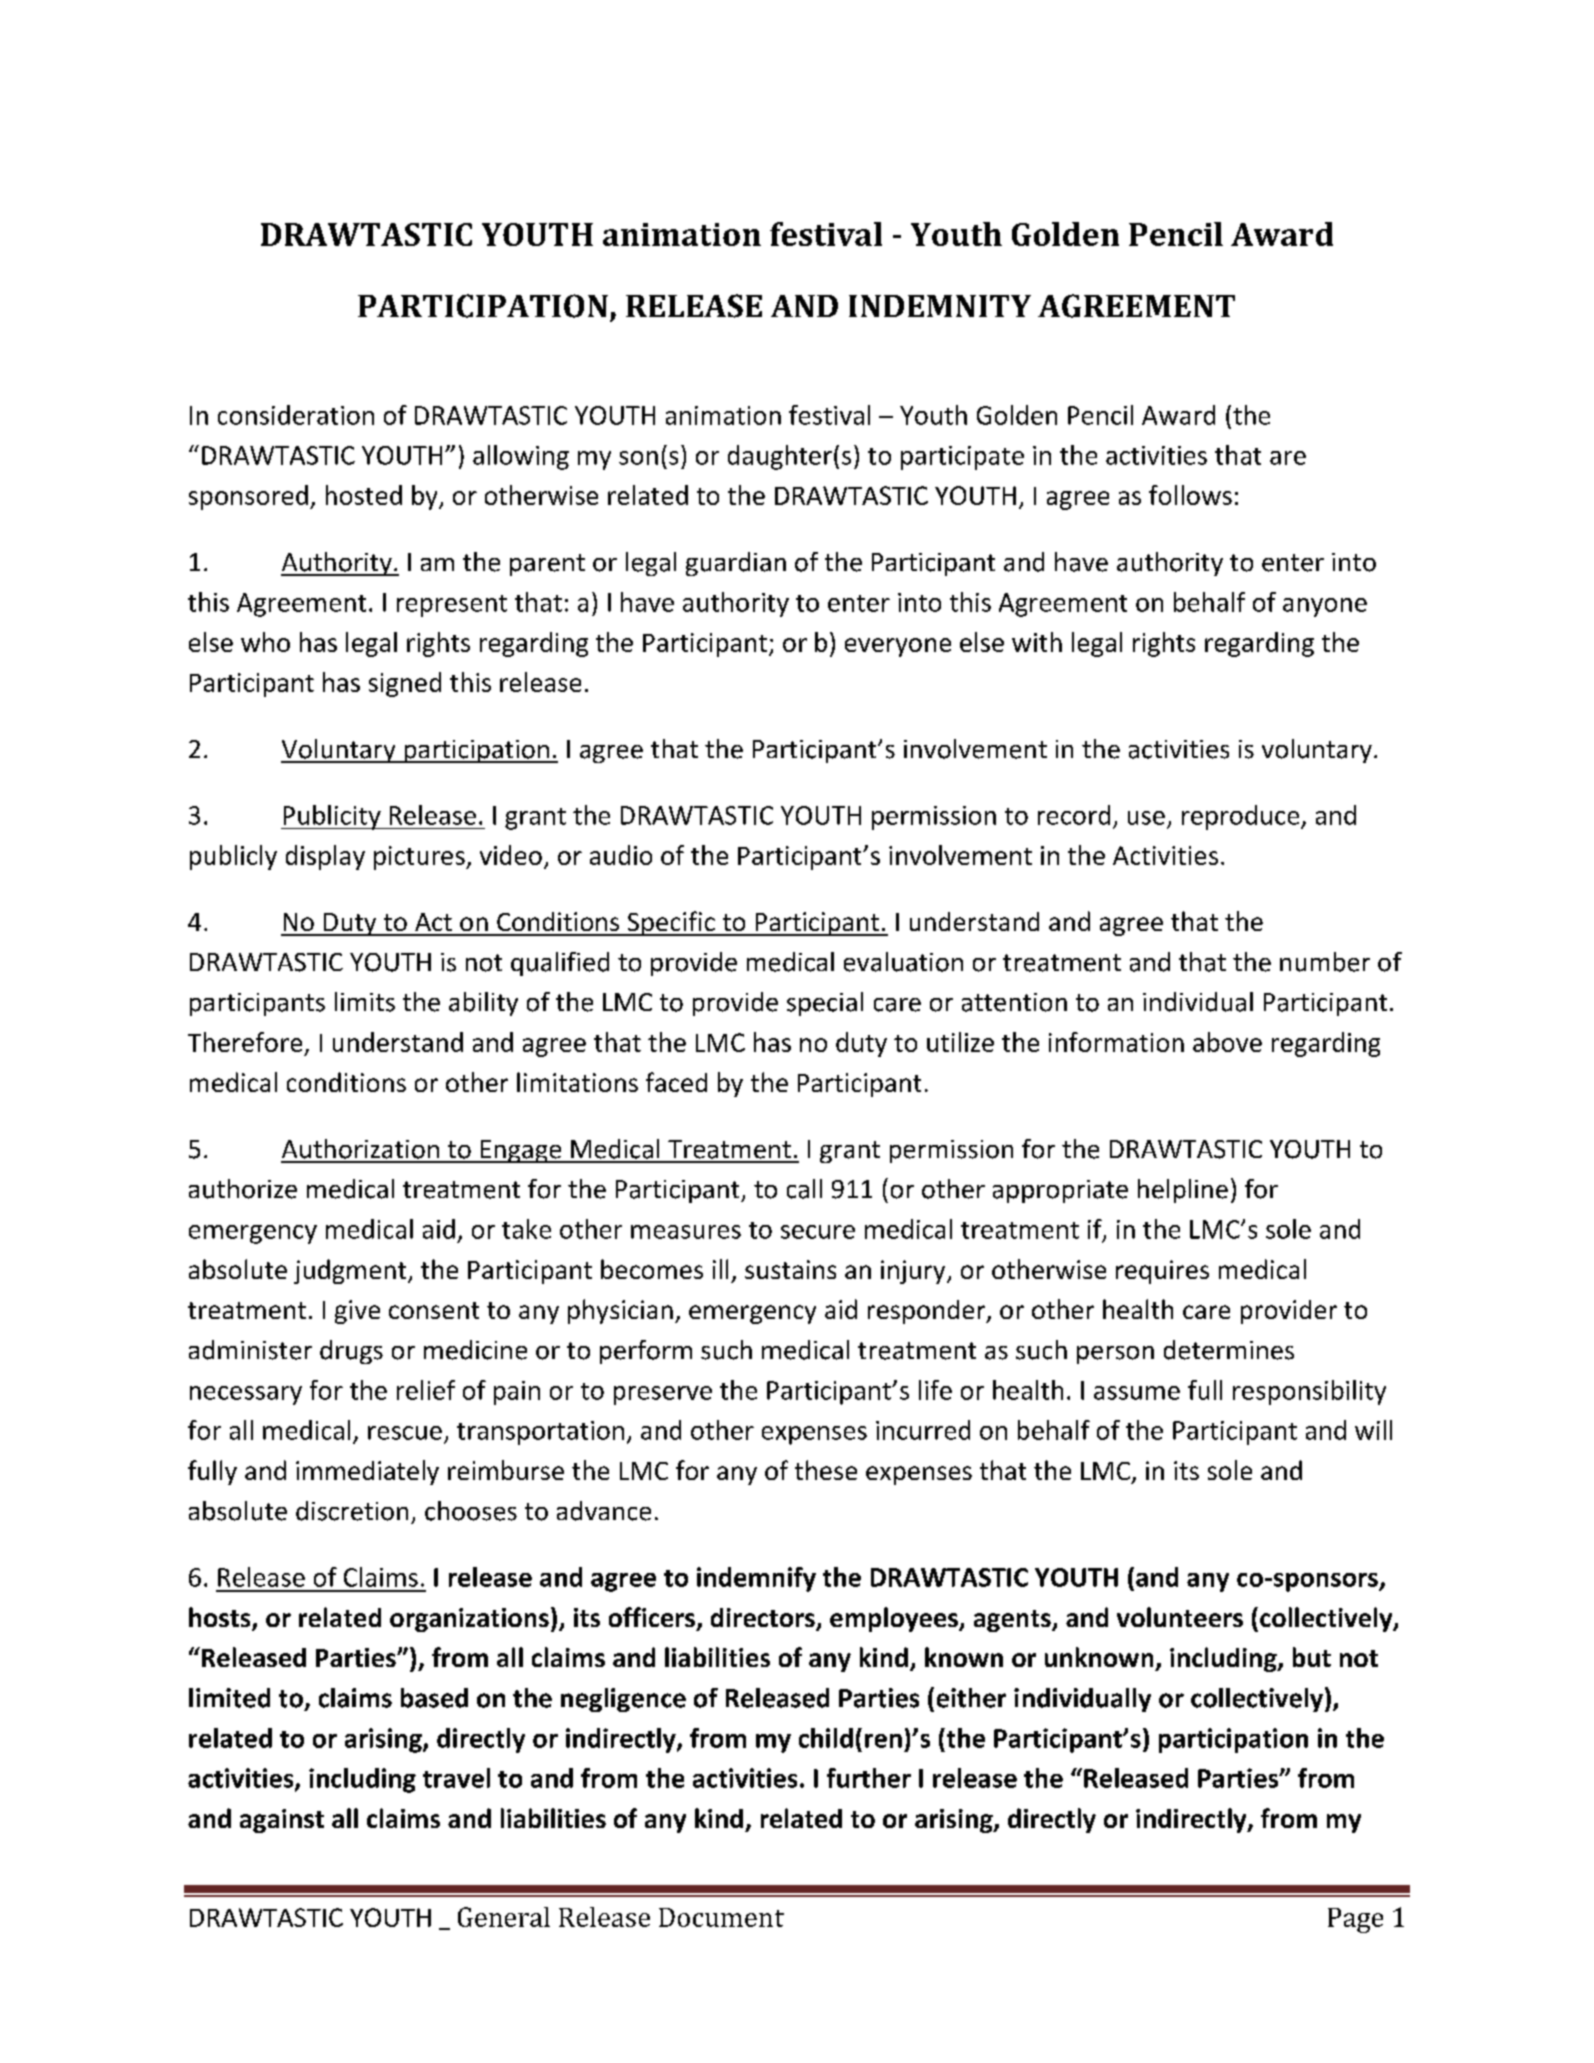 The image size is (1594, 2063). Describe the element at coordinates (804, 1189) in the screenshot. I see `call` at that location.
